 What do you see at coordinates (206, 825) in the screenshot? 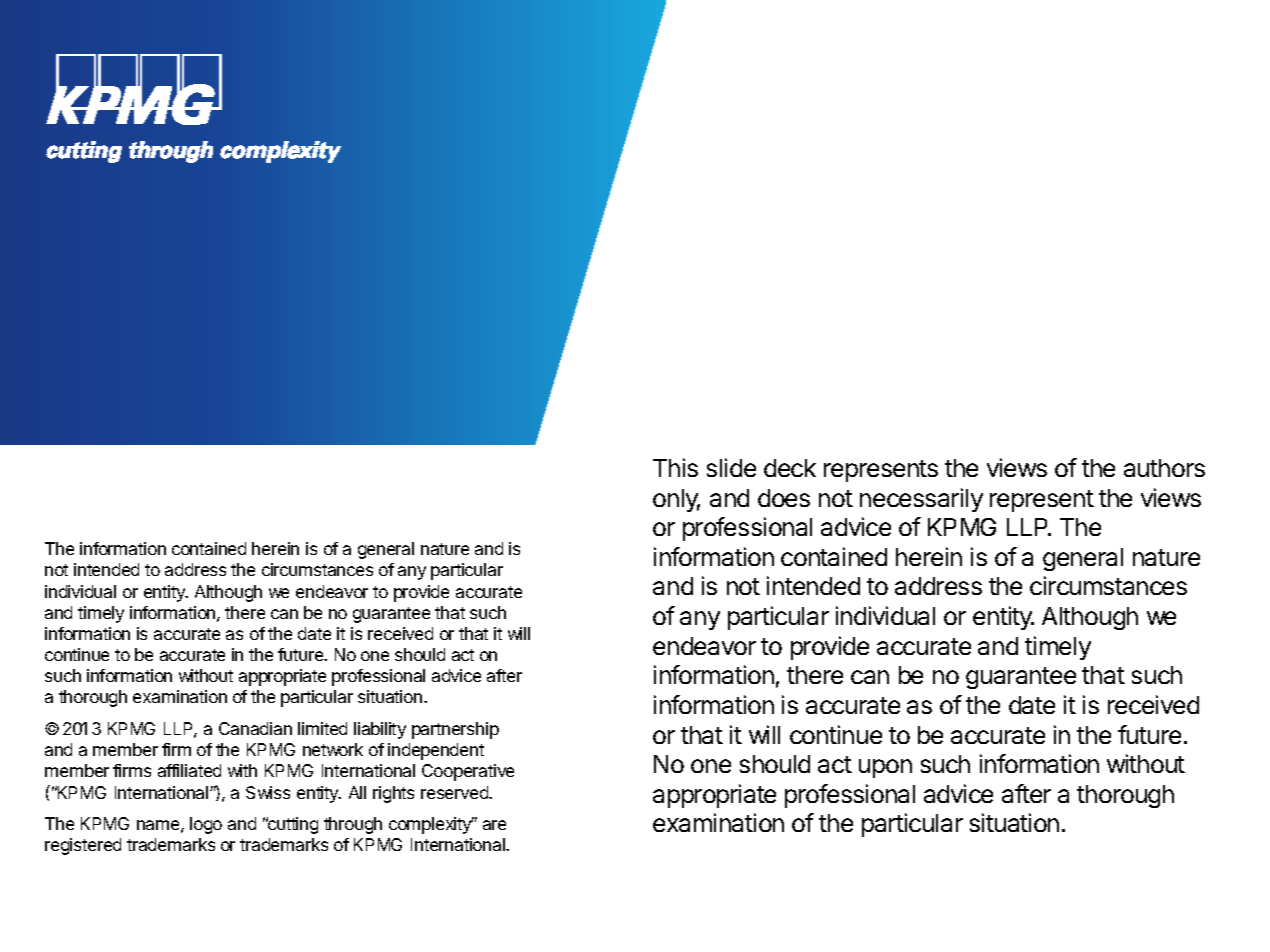
I see `logo` at bounding box center [206, 825].
